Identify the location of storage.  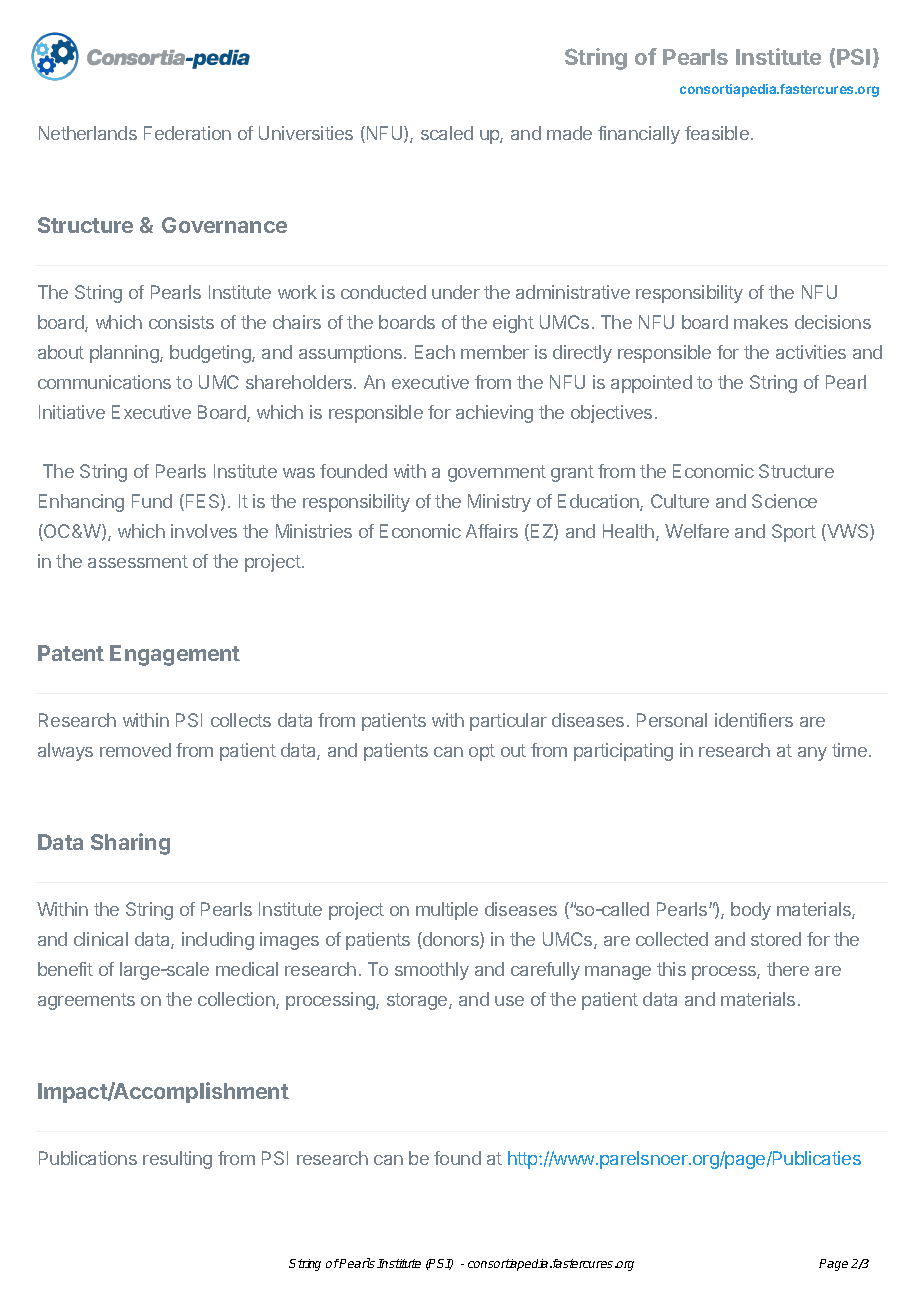
(418, 1001).
